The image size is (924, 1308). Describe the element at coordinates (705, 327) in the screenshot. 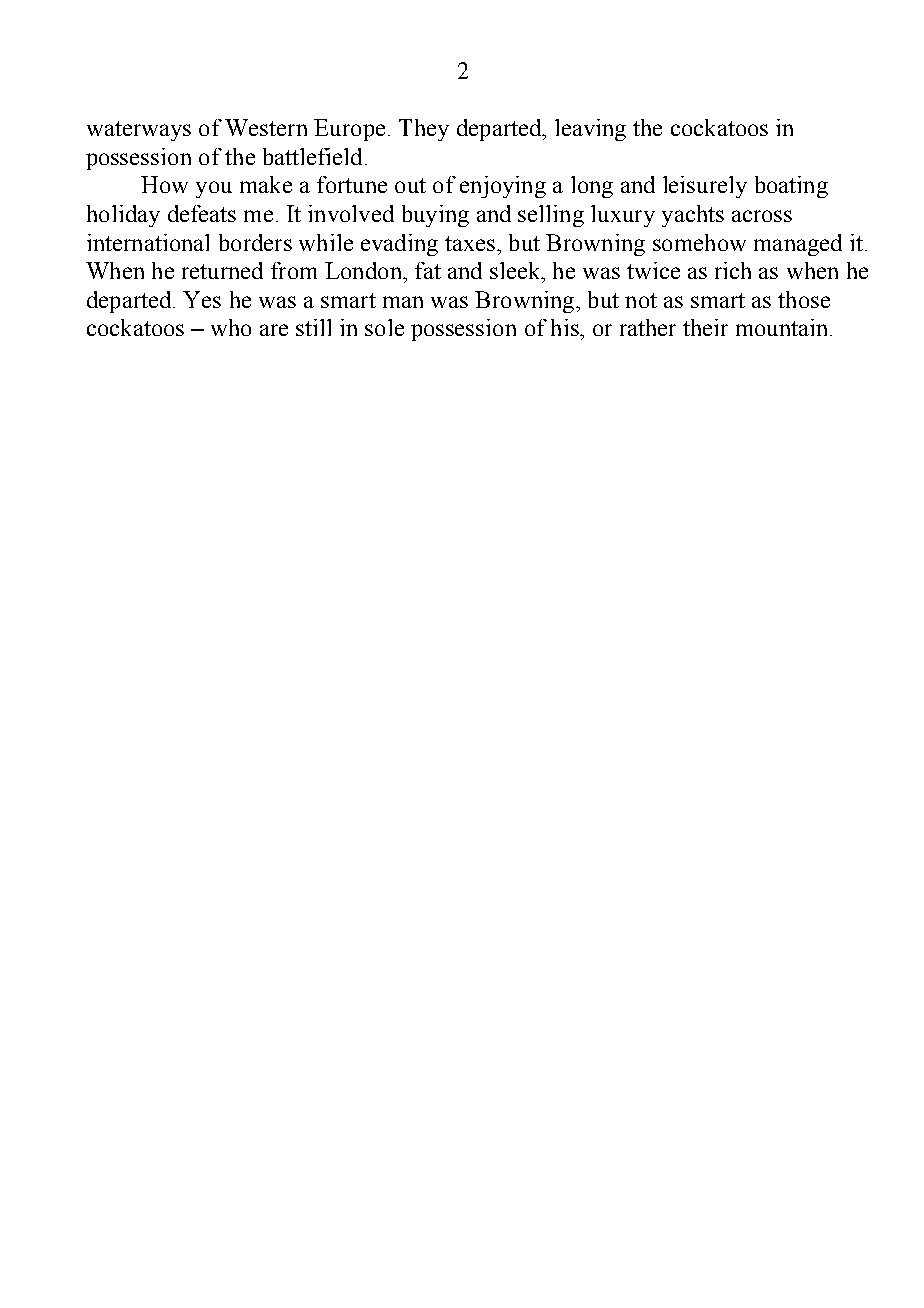

I see `their` at that location.
